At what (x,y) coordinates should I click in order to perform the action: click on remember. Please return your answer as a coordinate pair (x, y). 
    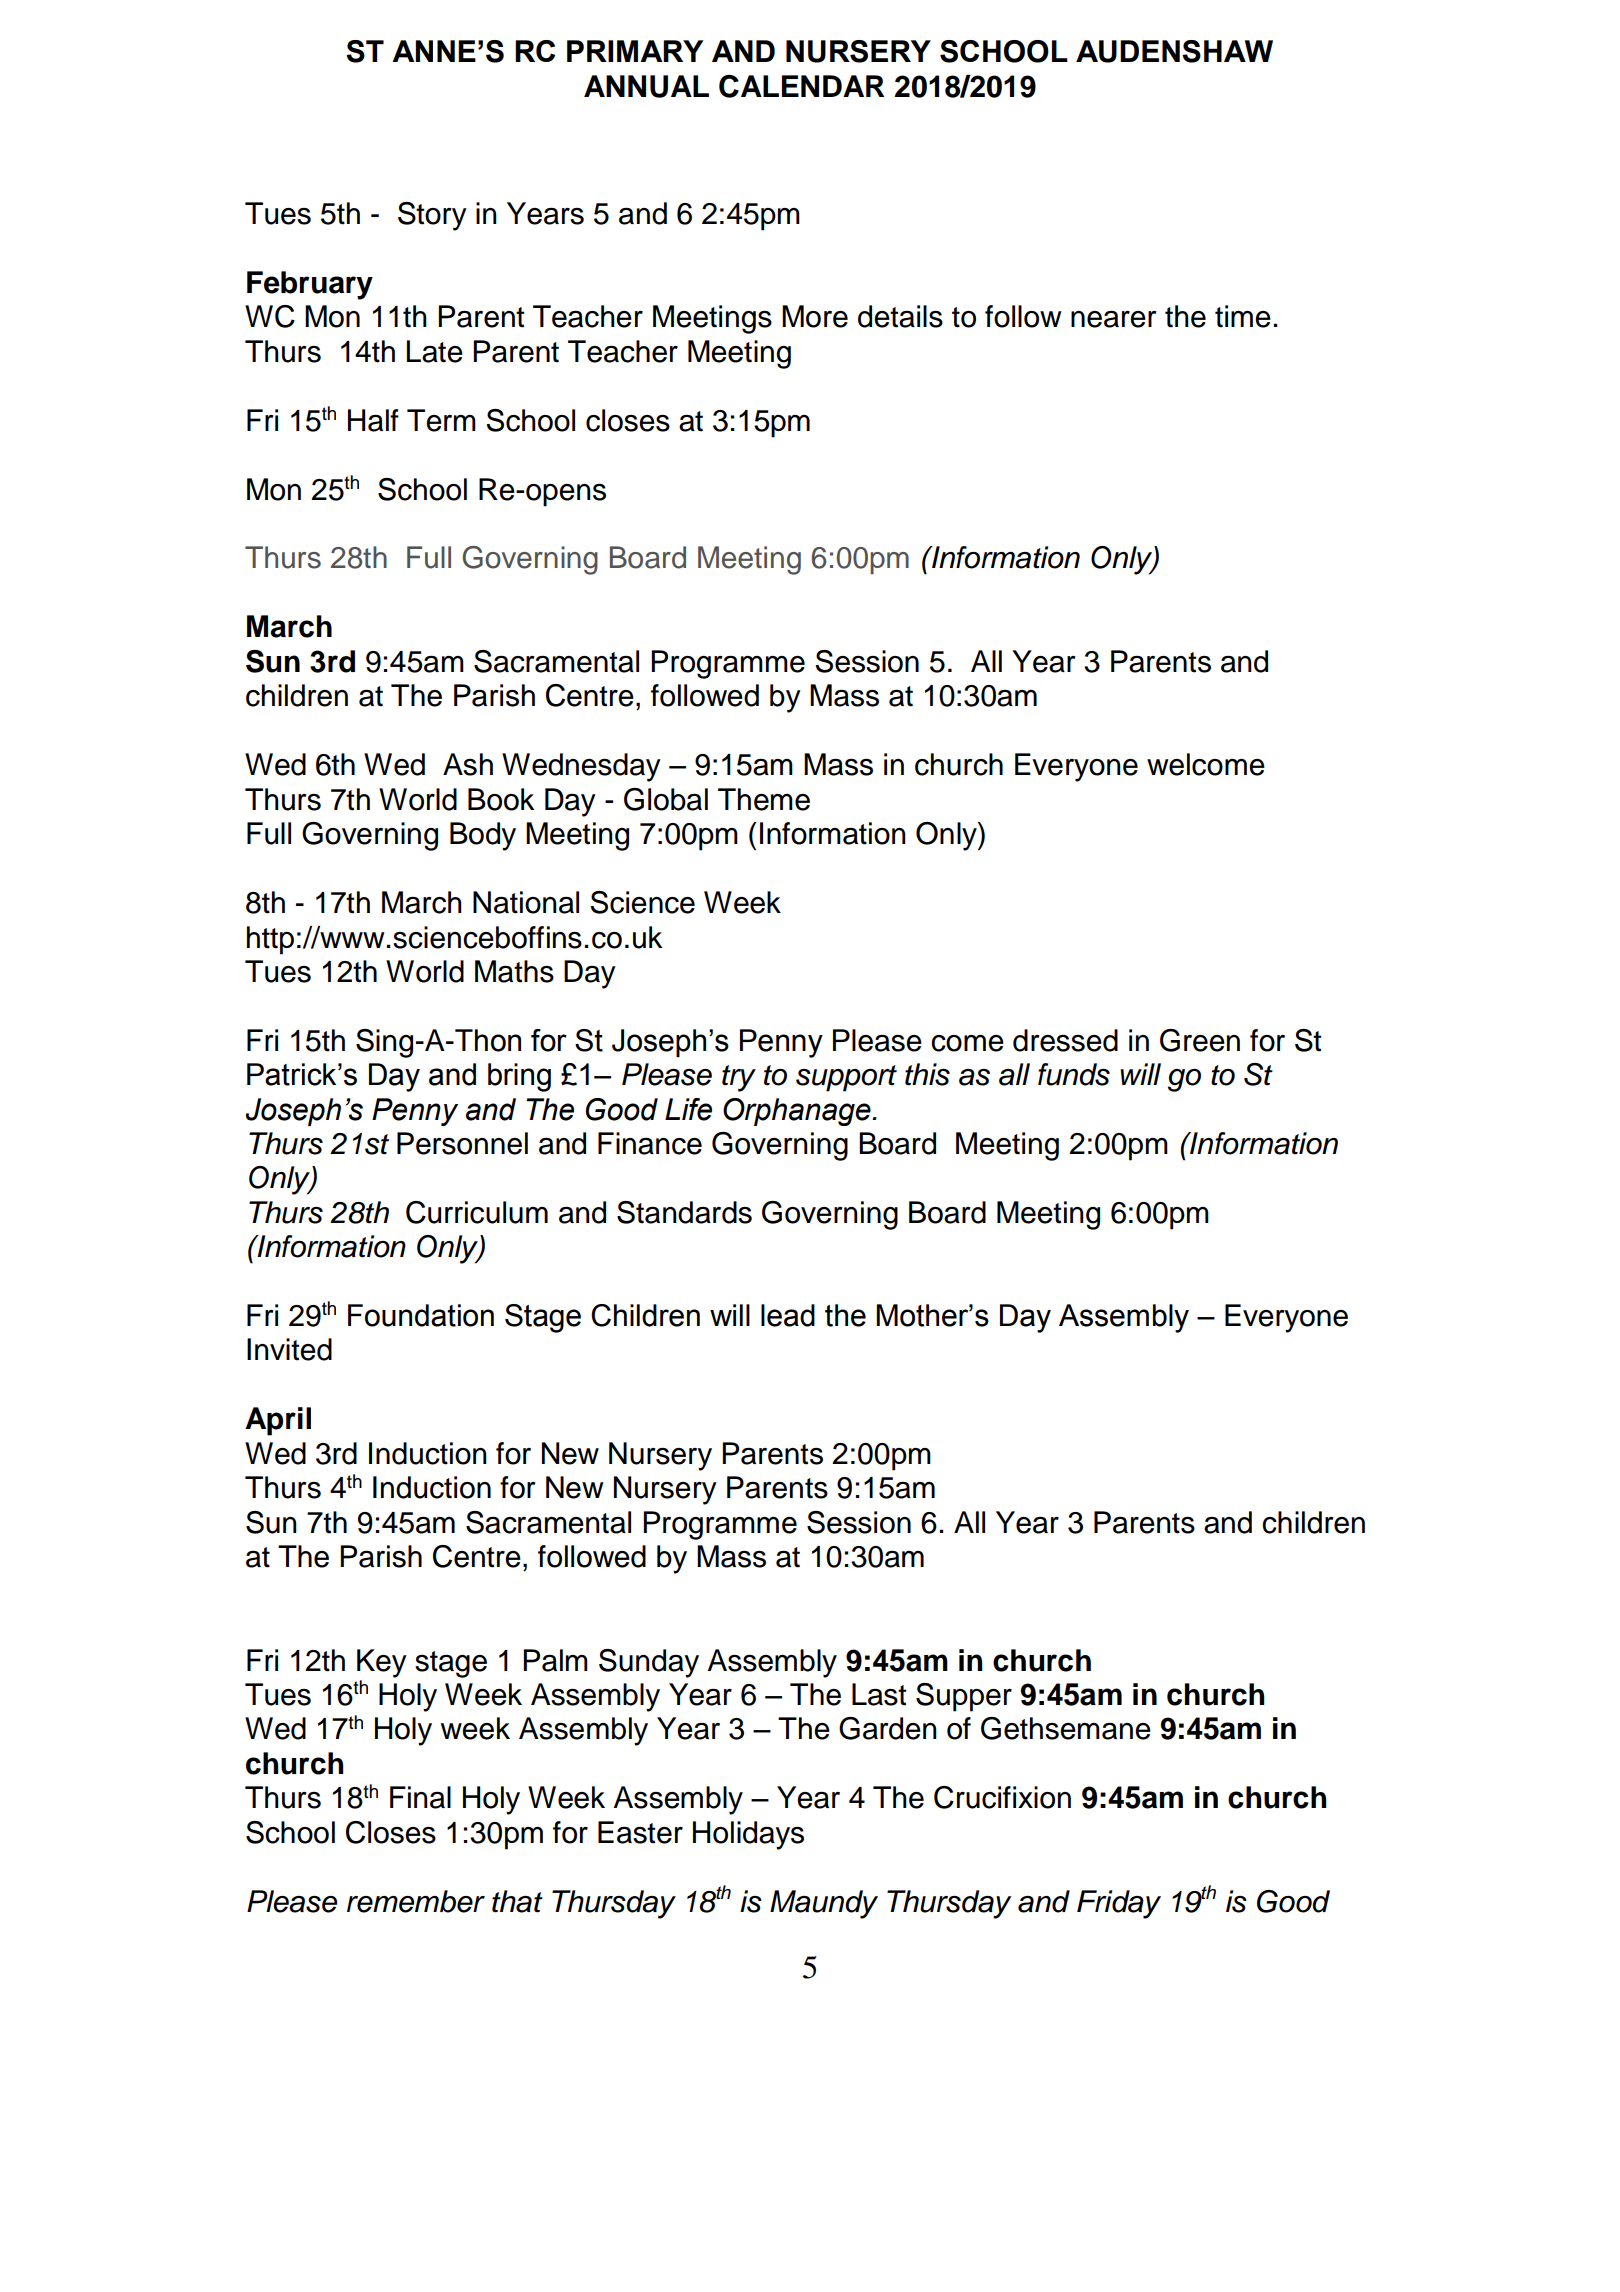
    Looking at the image, I should click on (416, 1901).
